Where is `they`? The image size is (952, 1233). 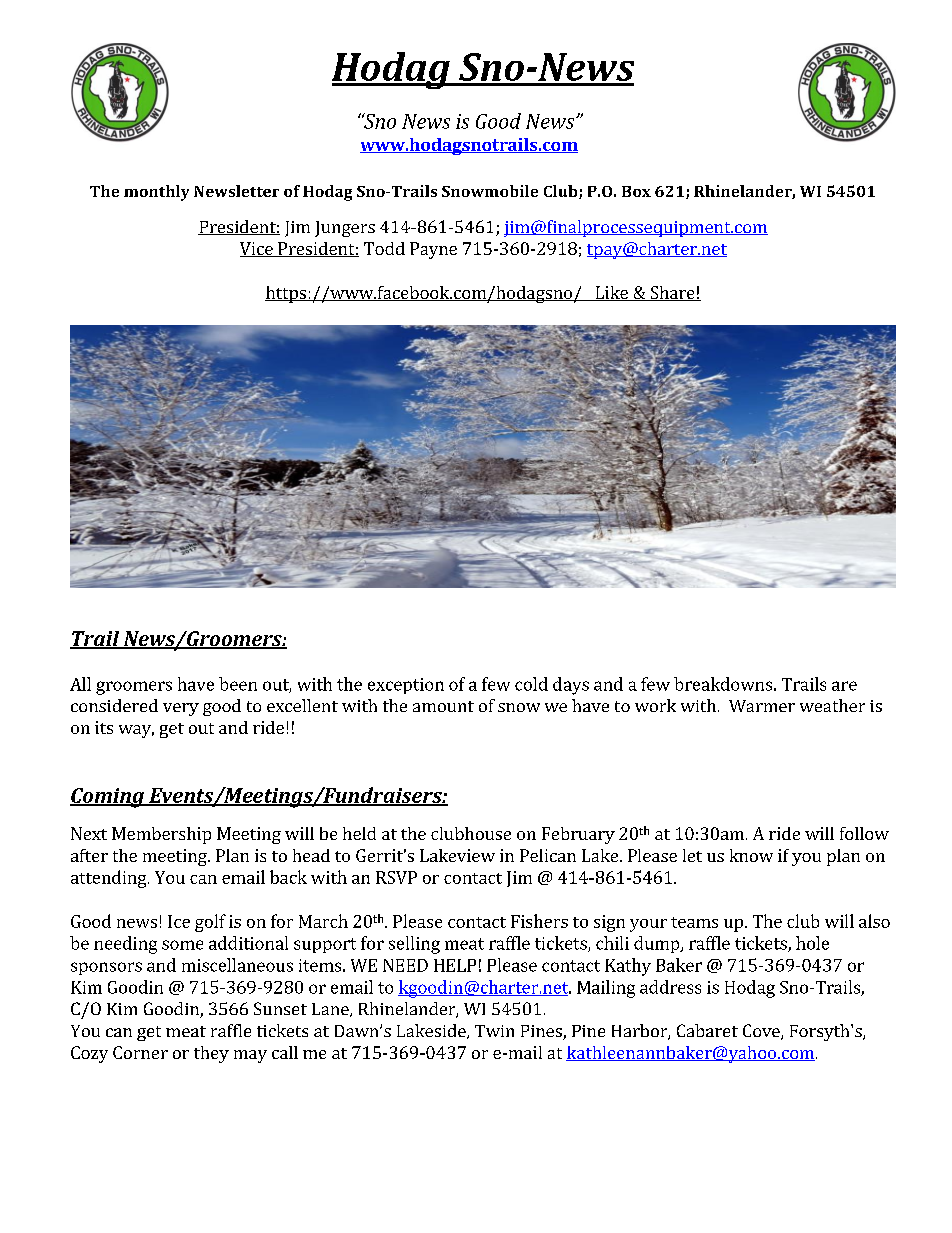
they is located at coordinates (211, 1054).
